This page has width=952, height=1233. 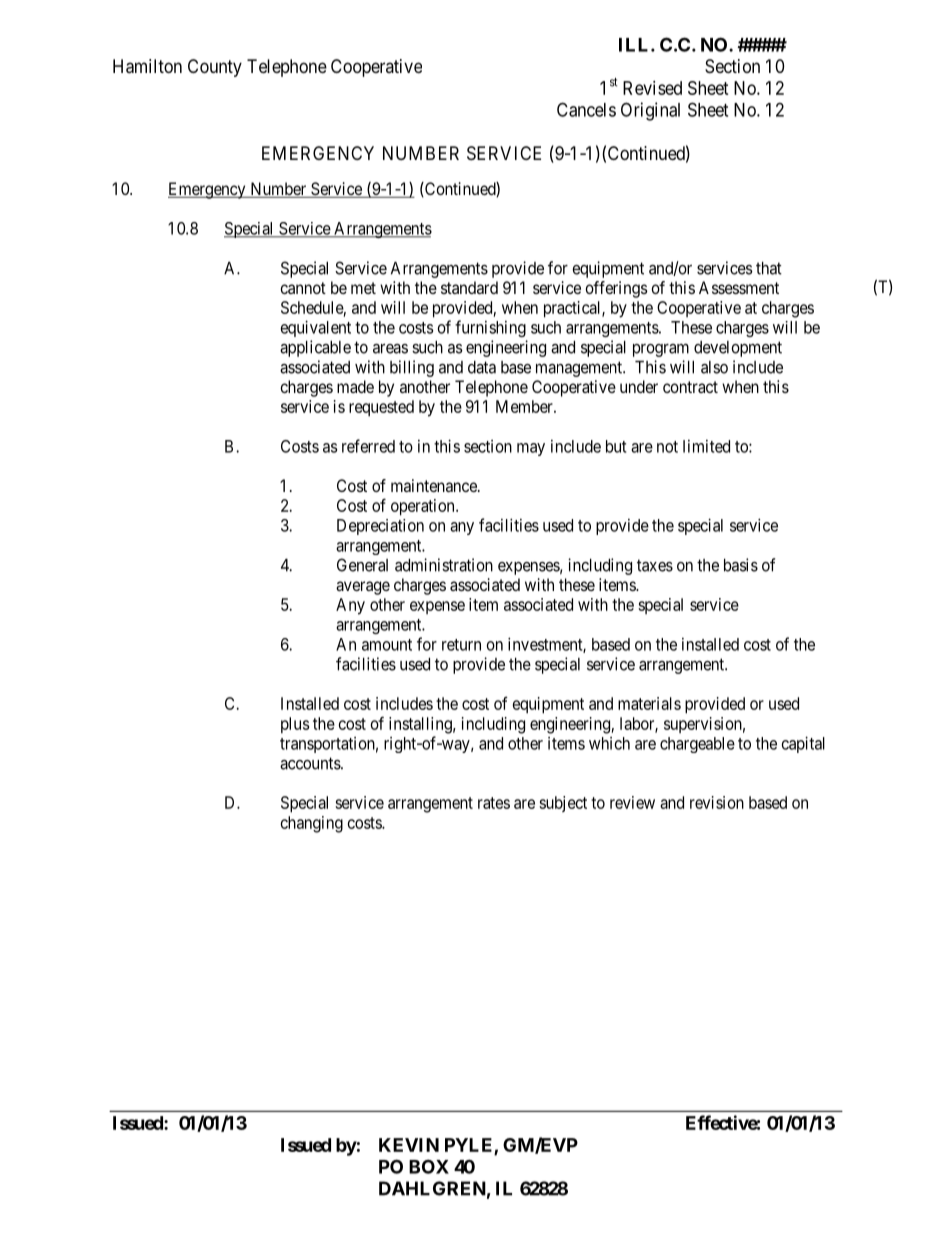 What do you see at coordinates (586, 109) in the page?
I see `Cancels` at bounding box center [586, 109].
